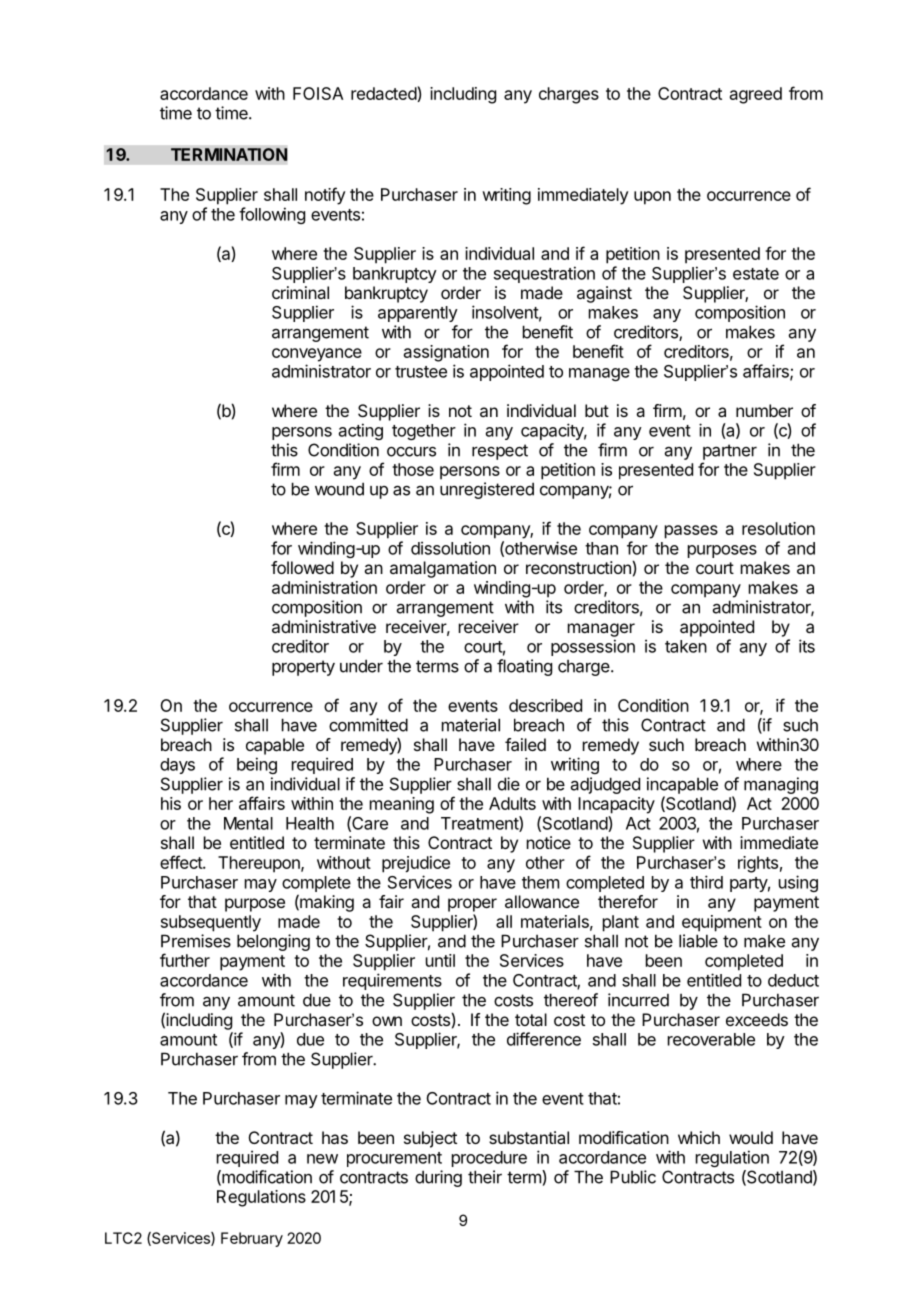 The image size is (924, 1307). What do you see at coordinates (524, 667) in the page?
I see `floating` at bounding box center [524, 667].
